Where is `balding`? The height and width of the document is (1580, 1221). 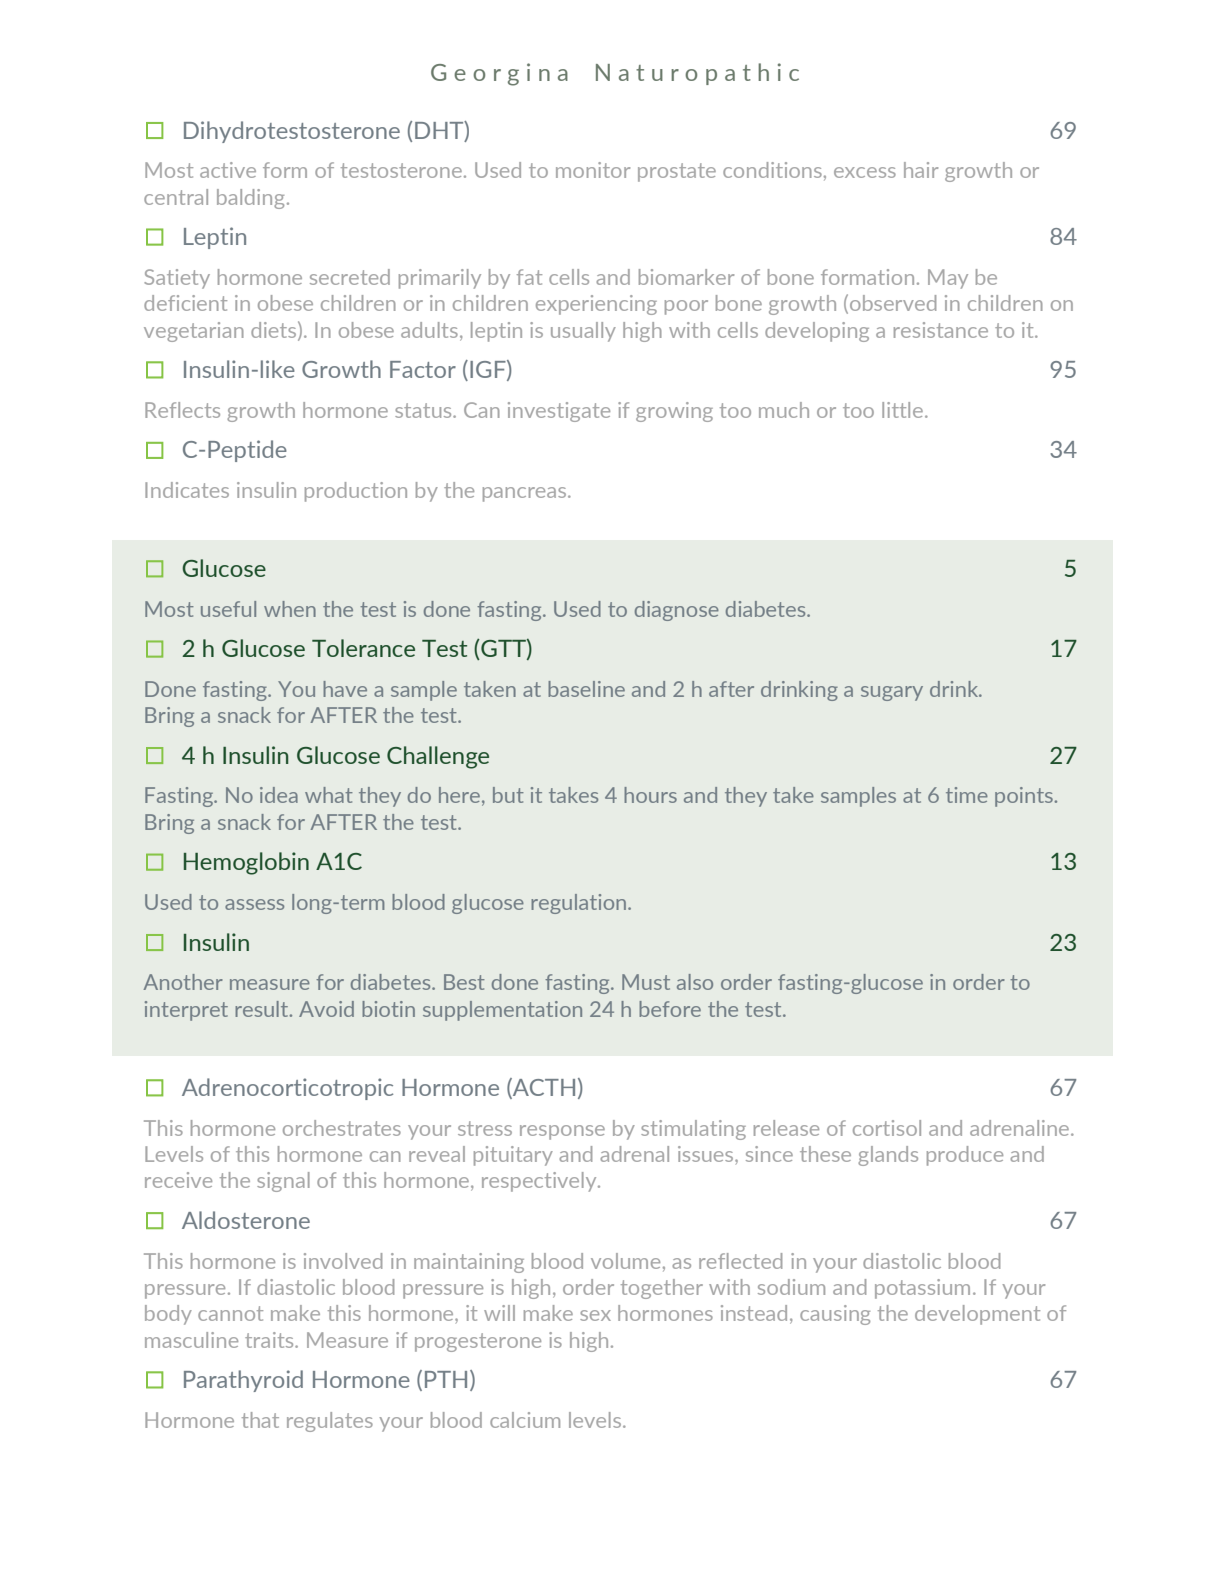
balding is located at coordinates (250, 199).
